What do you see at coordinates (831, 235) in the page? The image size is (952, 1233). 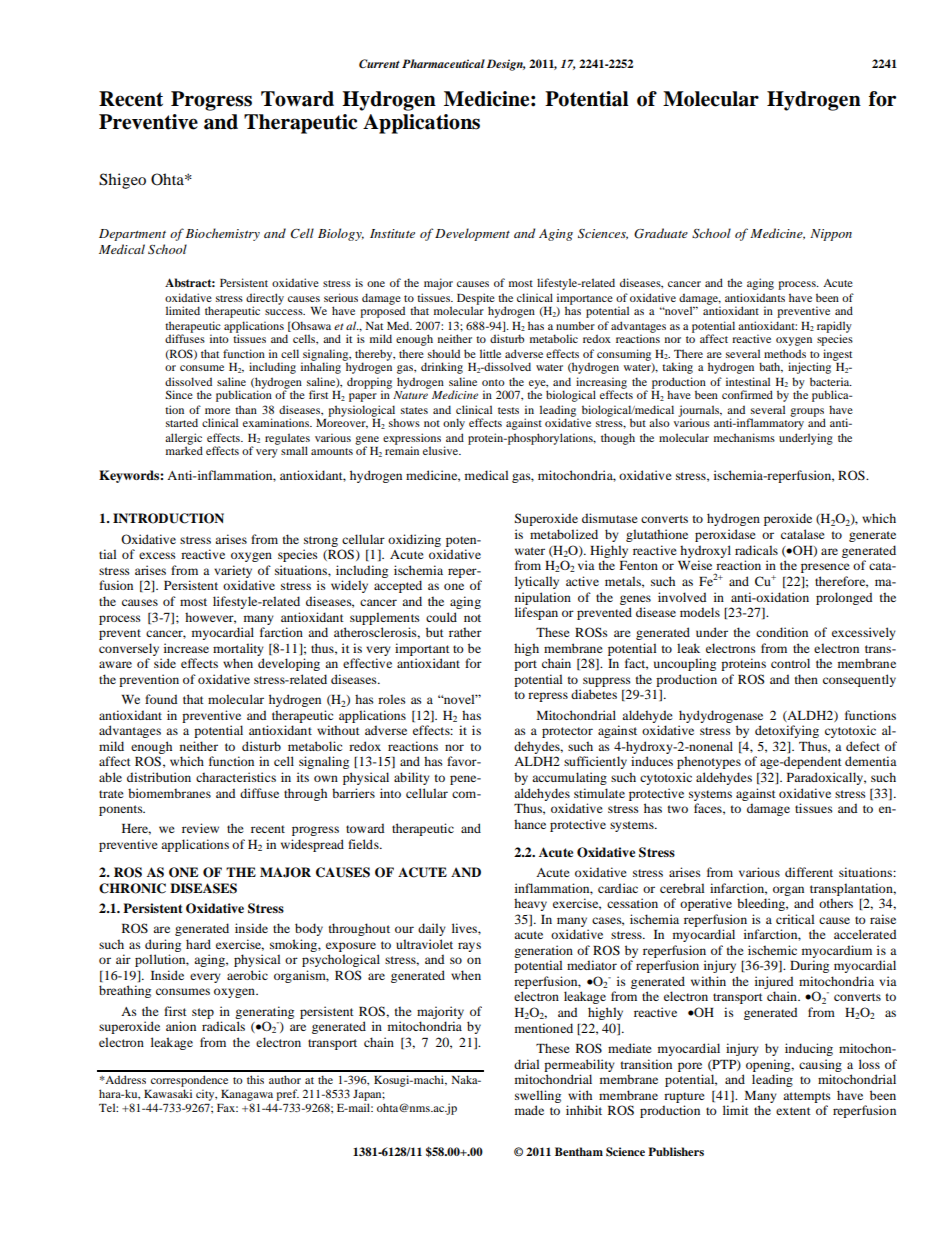 I see `Nippon` at bounding box center [831, 235].
